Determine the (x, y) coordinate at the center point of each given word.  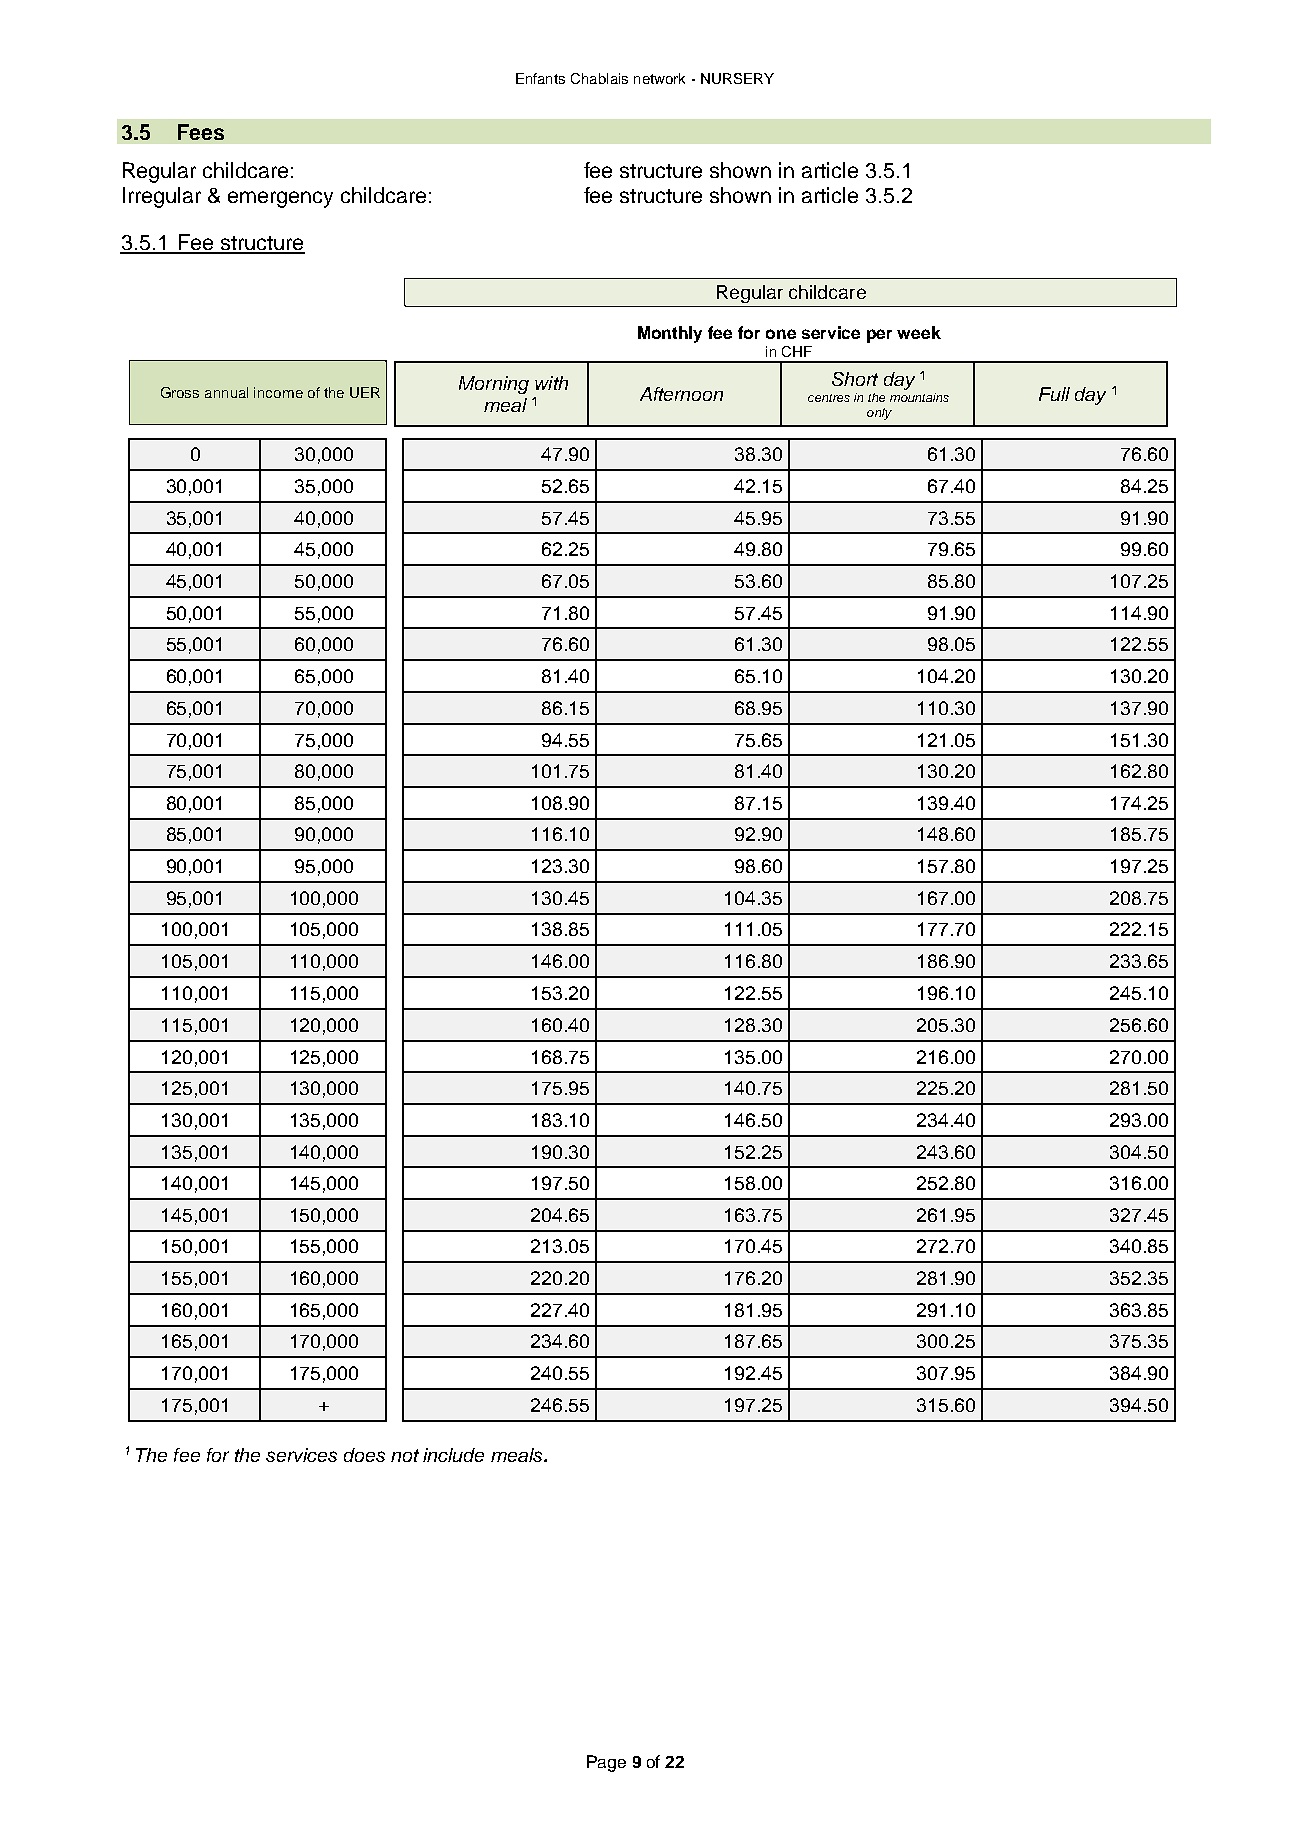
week (919, 332)
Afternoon (681, 394)
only (879, 414)
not (405, 1455)
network (659, 78)
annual (226, 392)
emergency (280, 199)
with (551, 383)
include (453, 1455)
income (278, 392)
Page (606, 1763)
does (364, 1455)
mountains (919, 397)
